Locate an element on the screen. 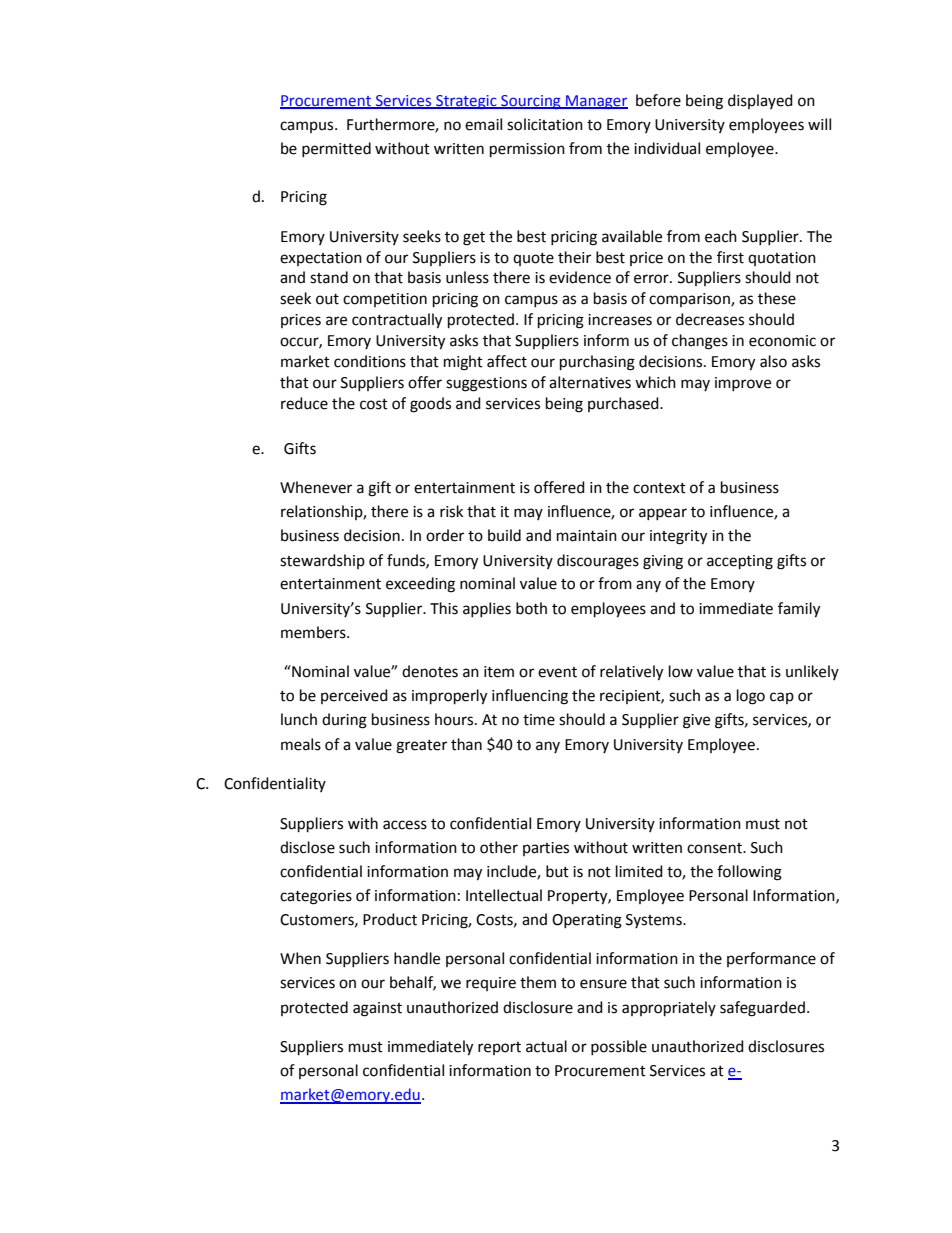 This screenshot has height=1233, width=952. accepting is located at coordinates (740, 562).
